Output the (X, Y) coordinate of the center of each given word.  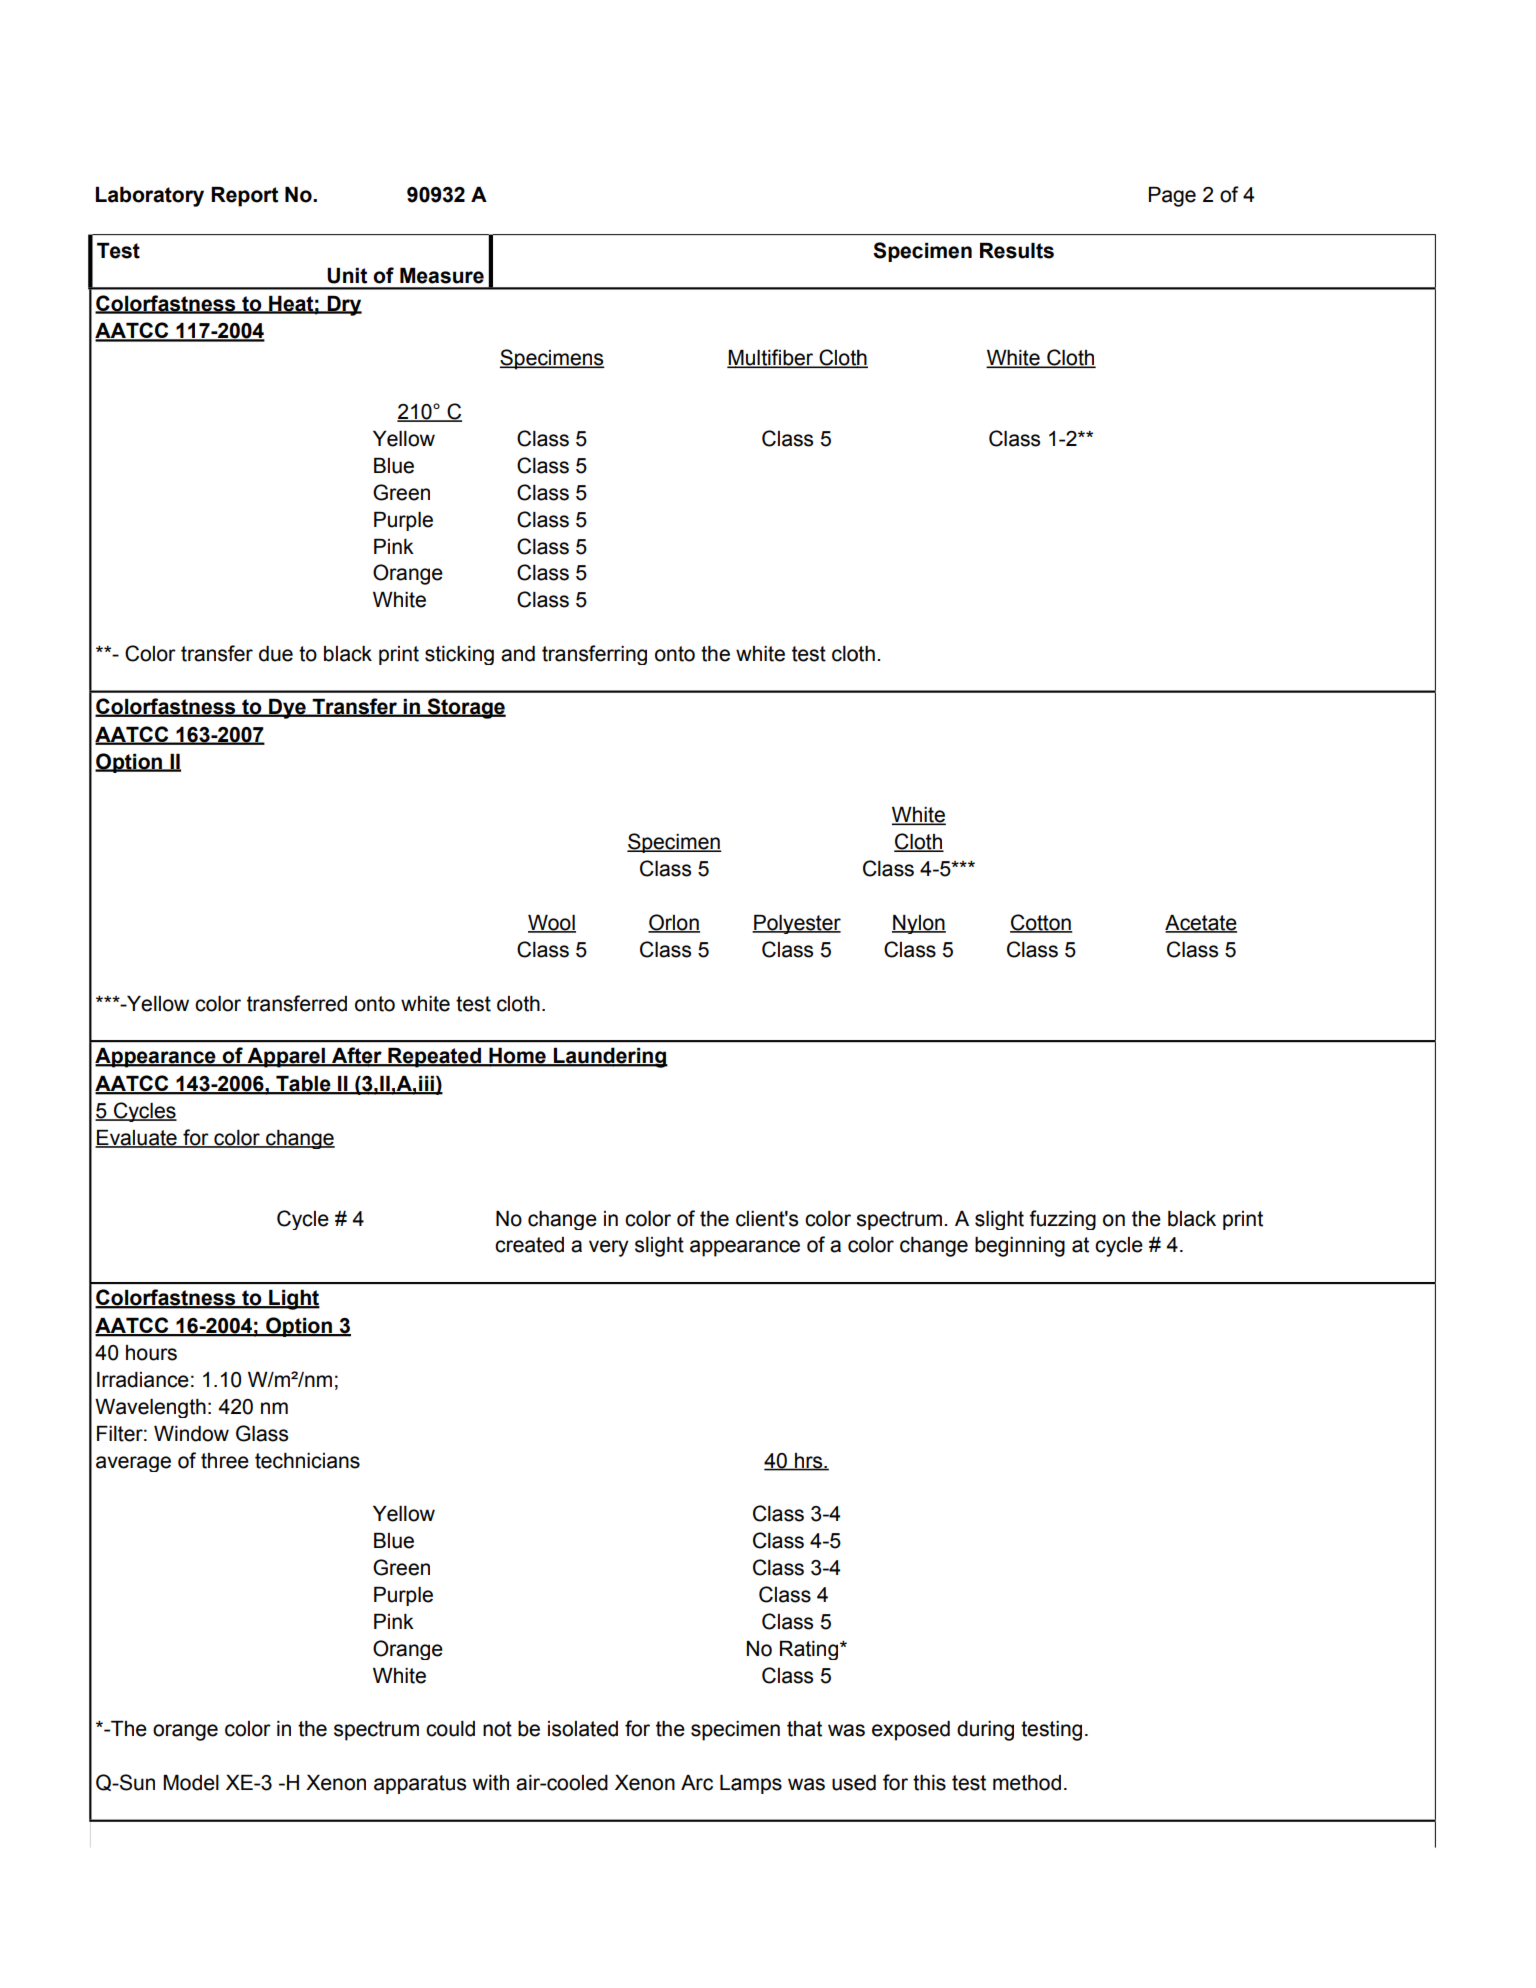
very (609, 1248)
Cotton (1041, 923)
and (518, 654)
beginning (1020, 1247)
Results (1017, 250)
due (276, 654)
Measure (442, 276)
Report (244, 197)
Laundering (610, 1057)
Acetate (1201, 924)
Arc (697, 1783)
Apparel (286, 1058)
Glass (262, 1433)
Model (191, 1783)
